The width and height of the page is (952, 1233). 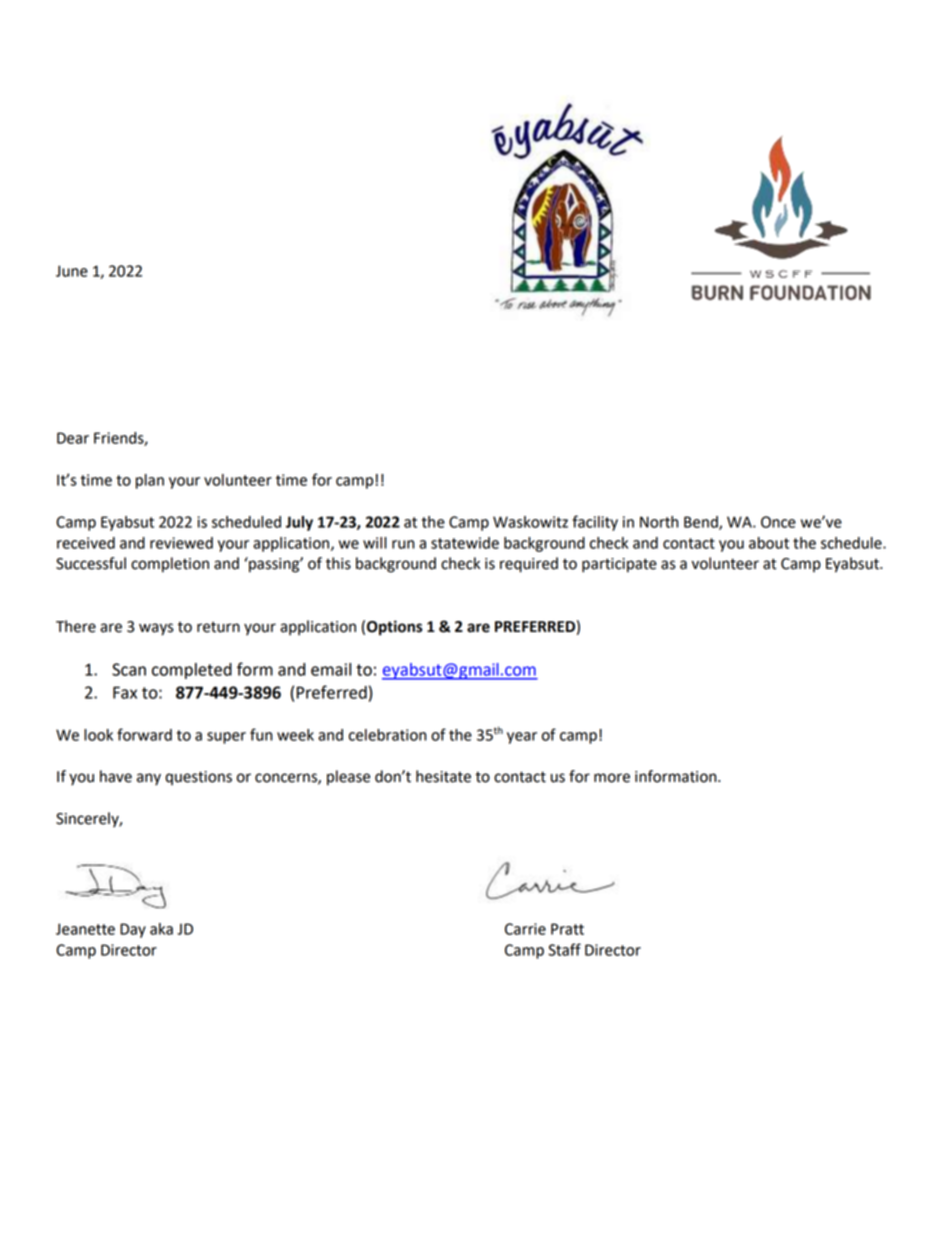 I want to click on participate, so click(x=619, y=565).
